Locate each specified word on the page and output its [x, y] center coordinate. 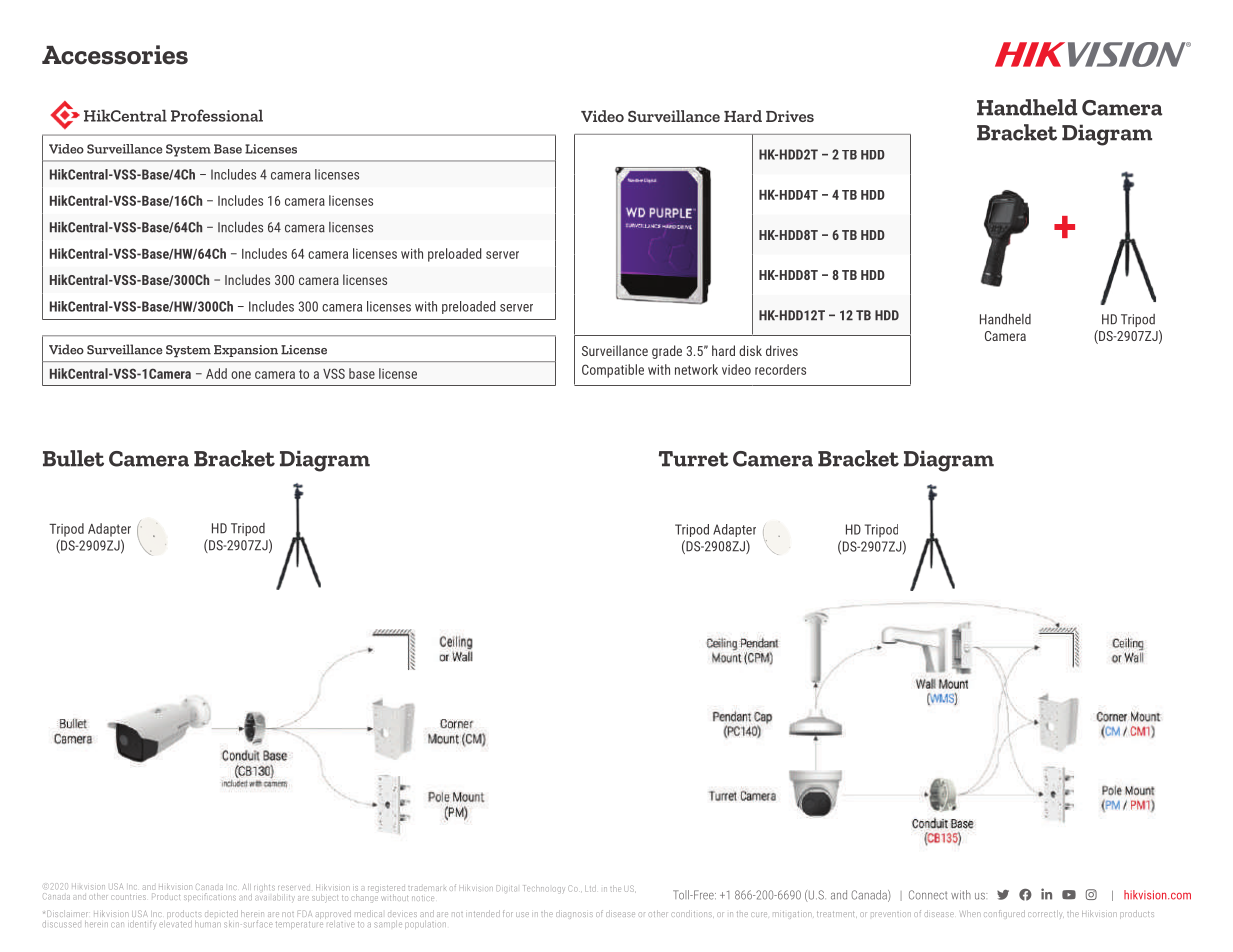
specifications [210, 897]
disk [750, 350]
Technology [544, 889]
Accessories [115, 55]
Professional [217, 115]
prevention [891, 914]
